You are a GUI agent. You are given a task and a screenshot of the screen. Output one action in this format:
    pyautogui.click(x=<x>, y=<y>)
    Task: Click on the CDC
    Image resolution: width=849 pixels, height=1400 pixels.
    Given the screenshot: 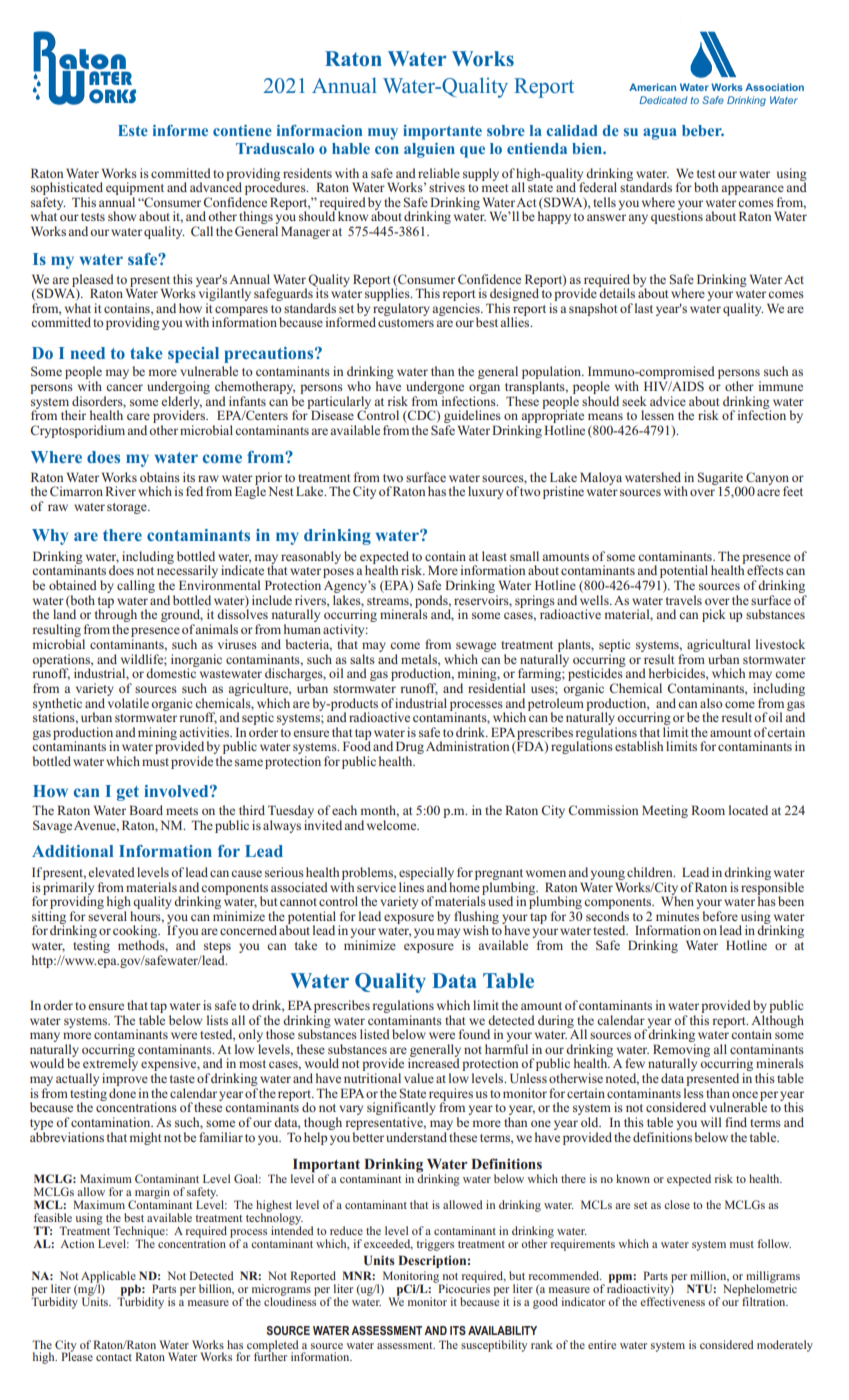 What is the action you would take?
    pyautogui.click(x=422, y=416)
